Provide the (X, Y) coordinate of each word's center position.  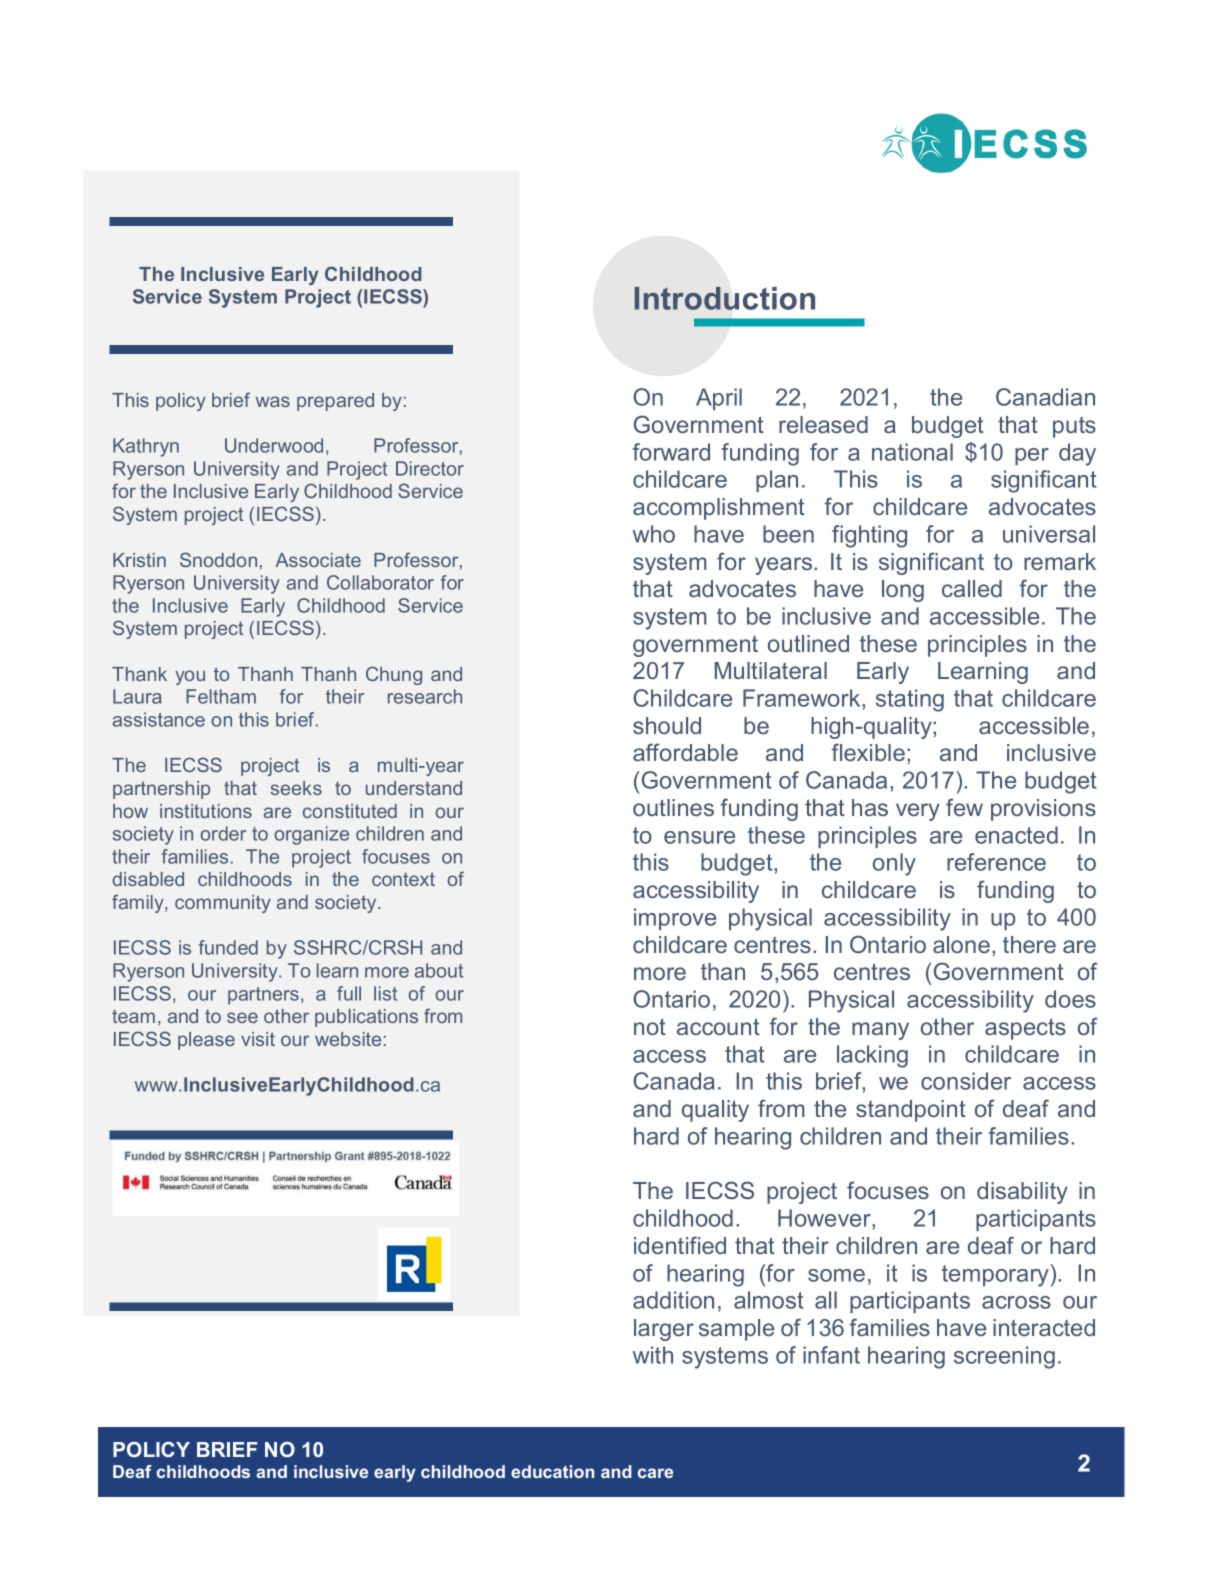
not (650, 1026)
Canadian (1045, 397)
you (190, 677)
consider (966, 1081)
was (273, 401)
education (552, 1471)
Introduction (724, 298)
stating (910, 700)
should (667, 725)
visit (258, 1039)
